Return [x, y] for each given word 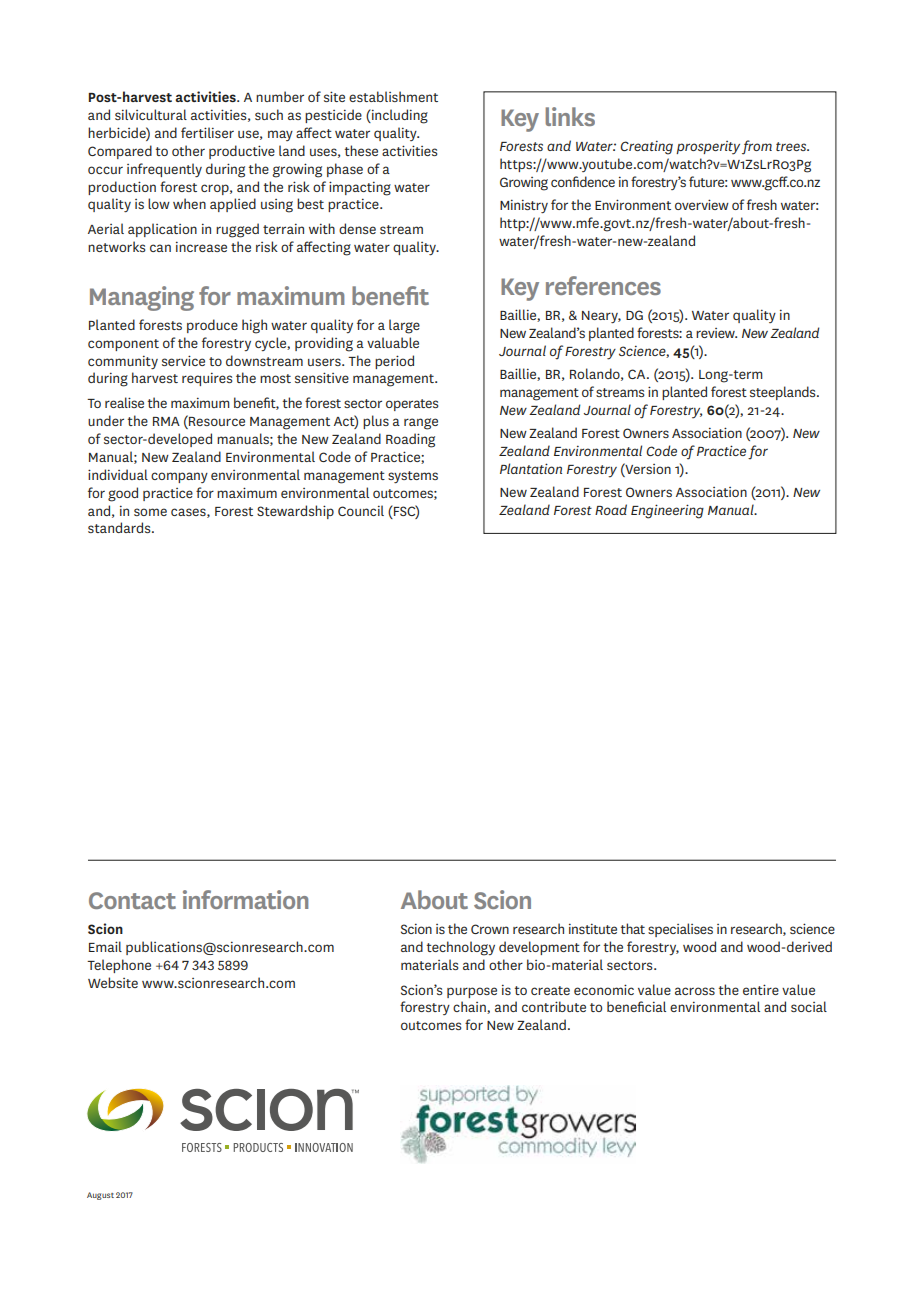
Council [361, 510]
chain [470, 1007]
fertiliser [207, 132]
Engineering [667, 511]
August [100, 1196]
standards [120, 527]
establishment [393, 96]
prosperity [708, 148]
